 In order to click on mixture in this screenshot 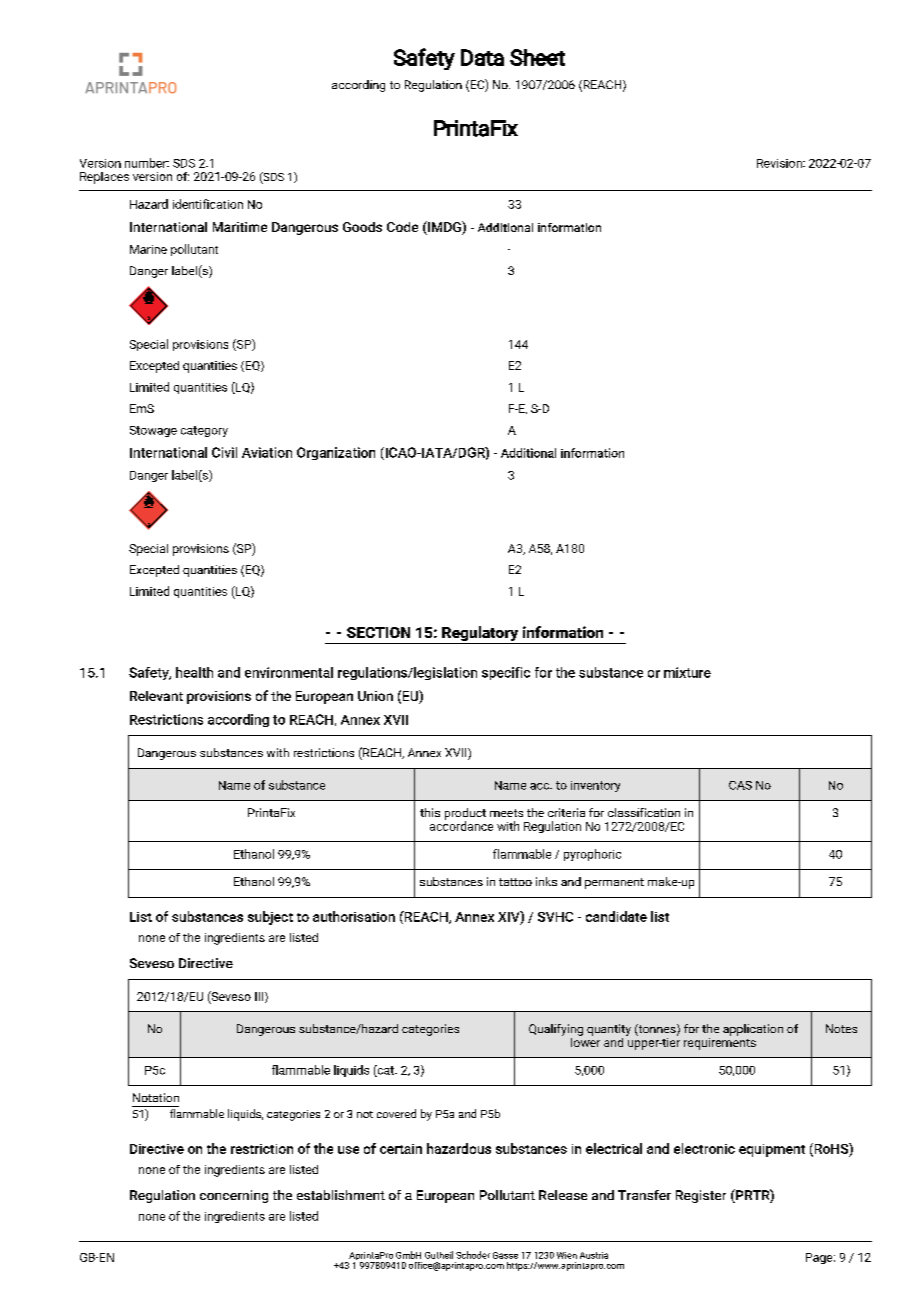, I will do `click(687, 672)`.
